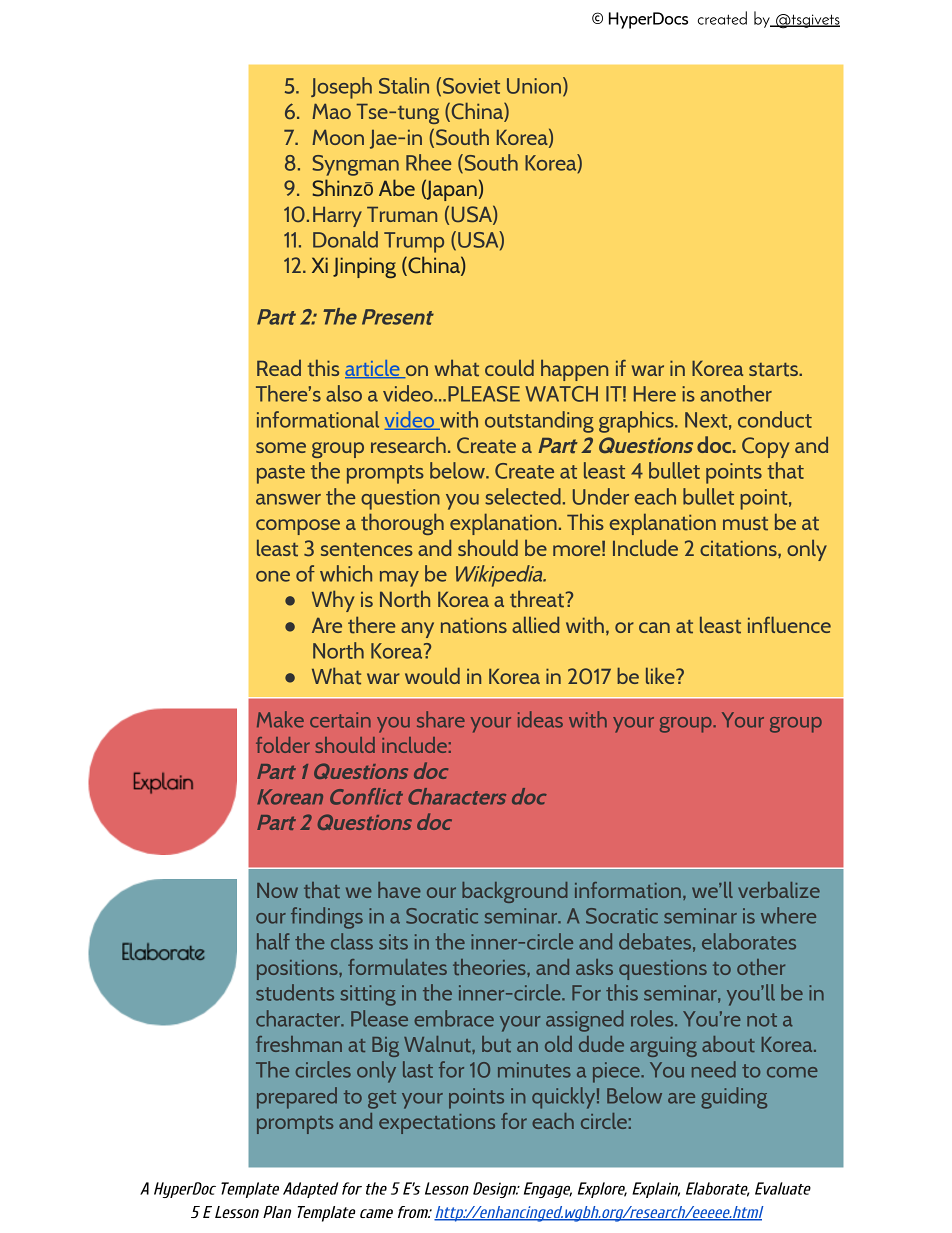 The width and height of the page is (952, 1233). What do you see at coordinates (471, 86) in the page?
I see `Soviet` at bounding box center [471, 86].
